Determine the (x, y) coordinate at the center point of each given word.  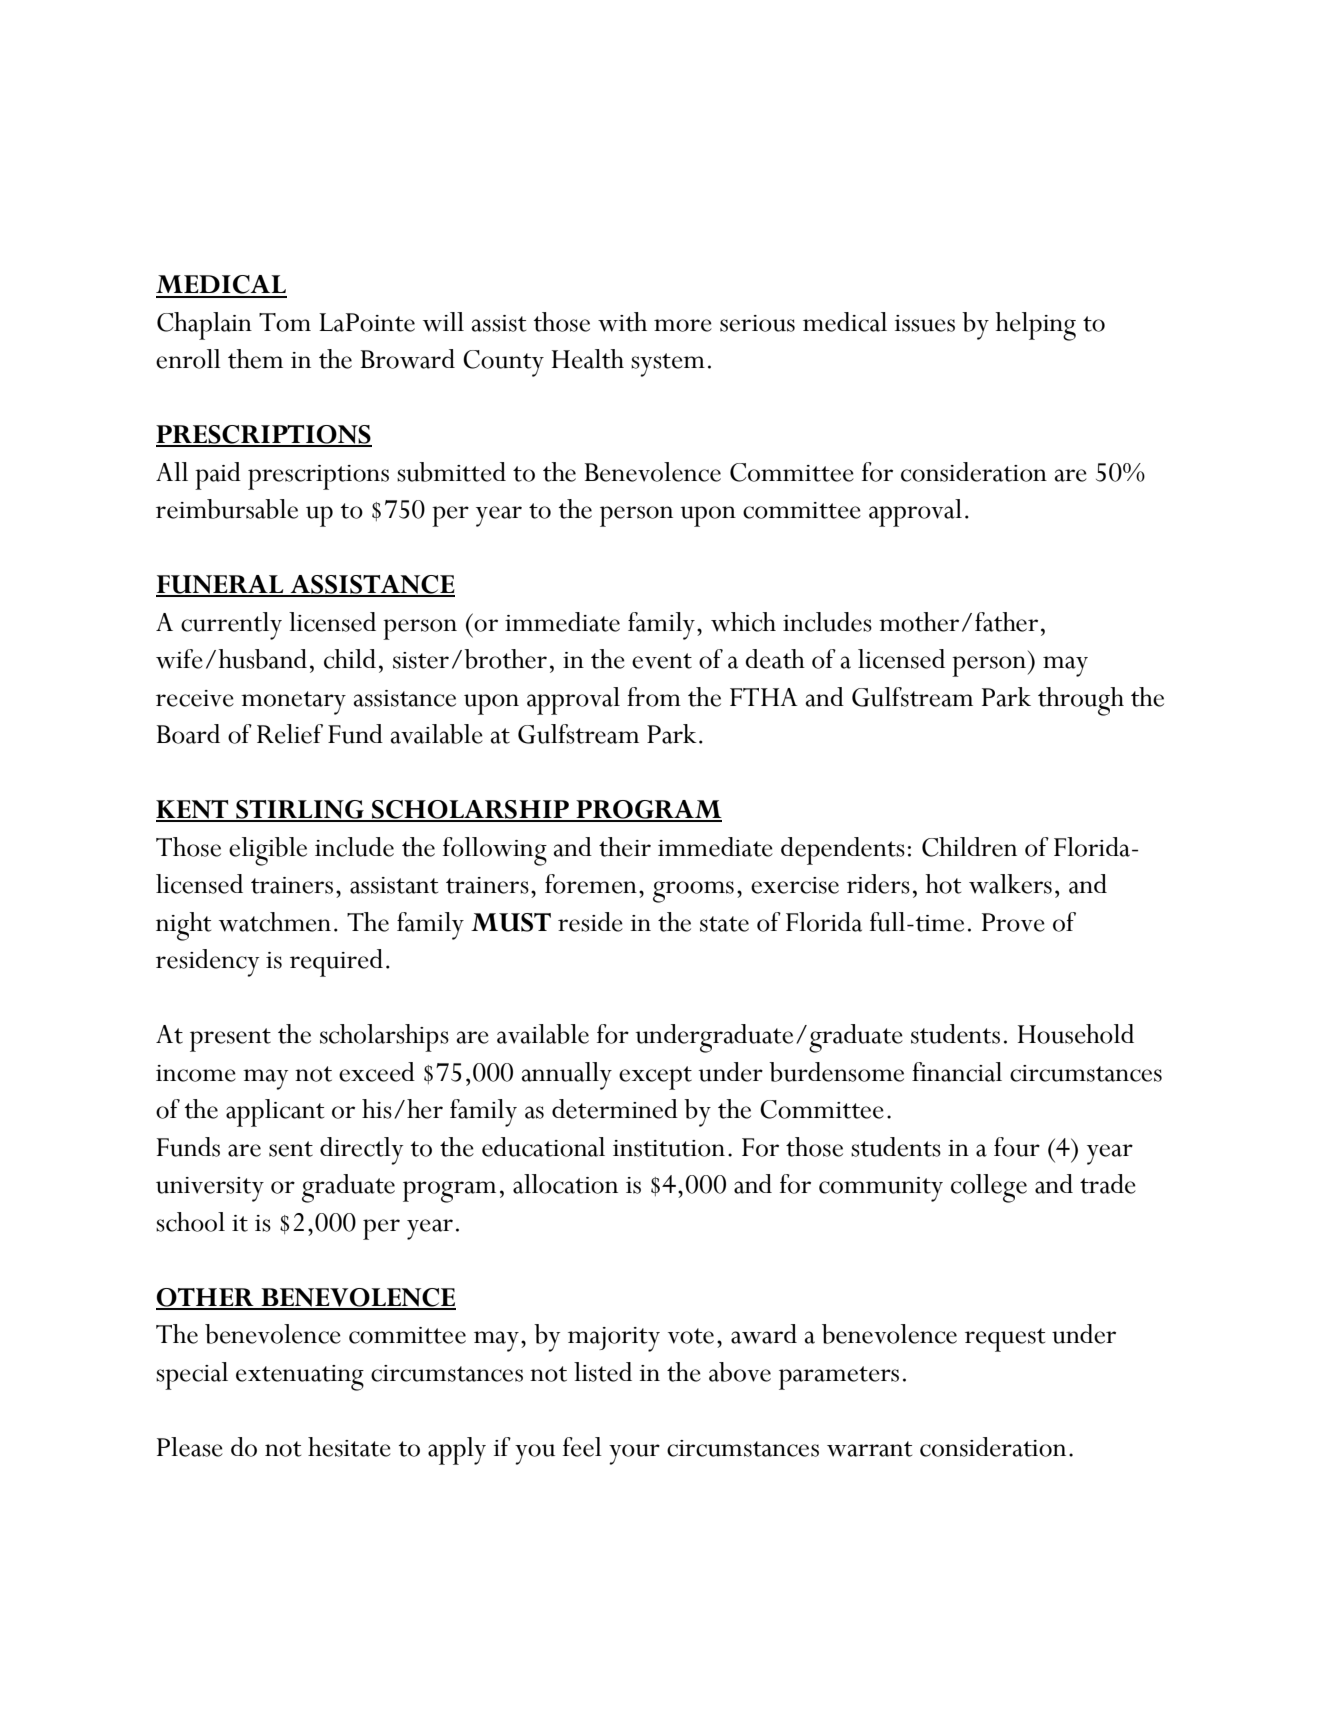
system (668, 365)
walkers (1010, 884)
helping (1036, 326)
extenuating (300, 1378)
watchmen (275, 922)
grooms (693, 892)
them (255, 359)
